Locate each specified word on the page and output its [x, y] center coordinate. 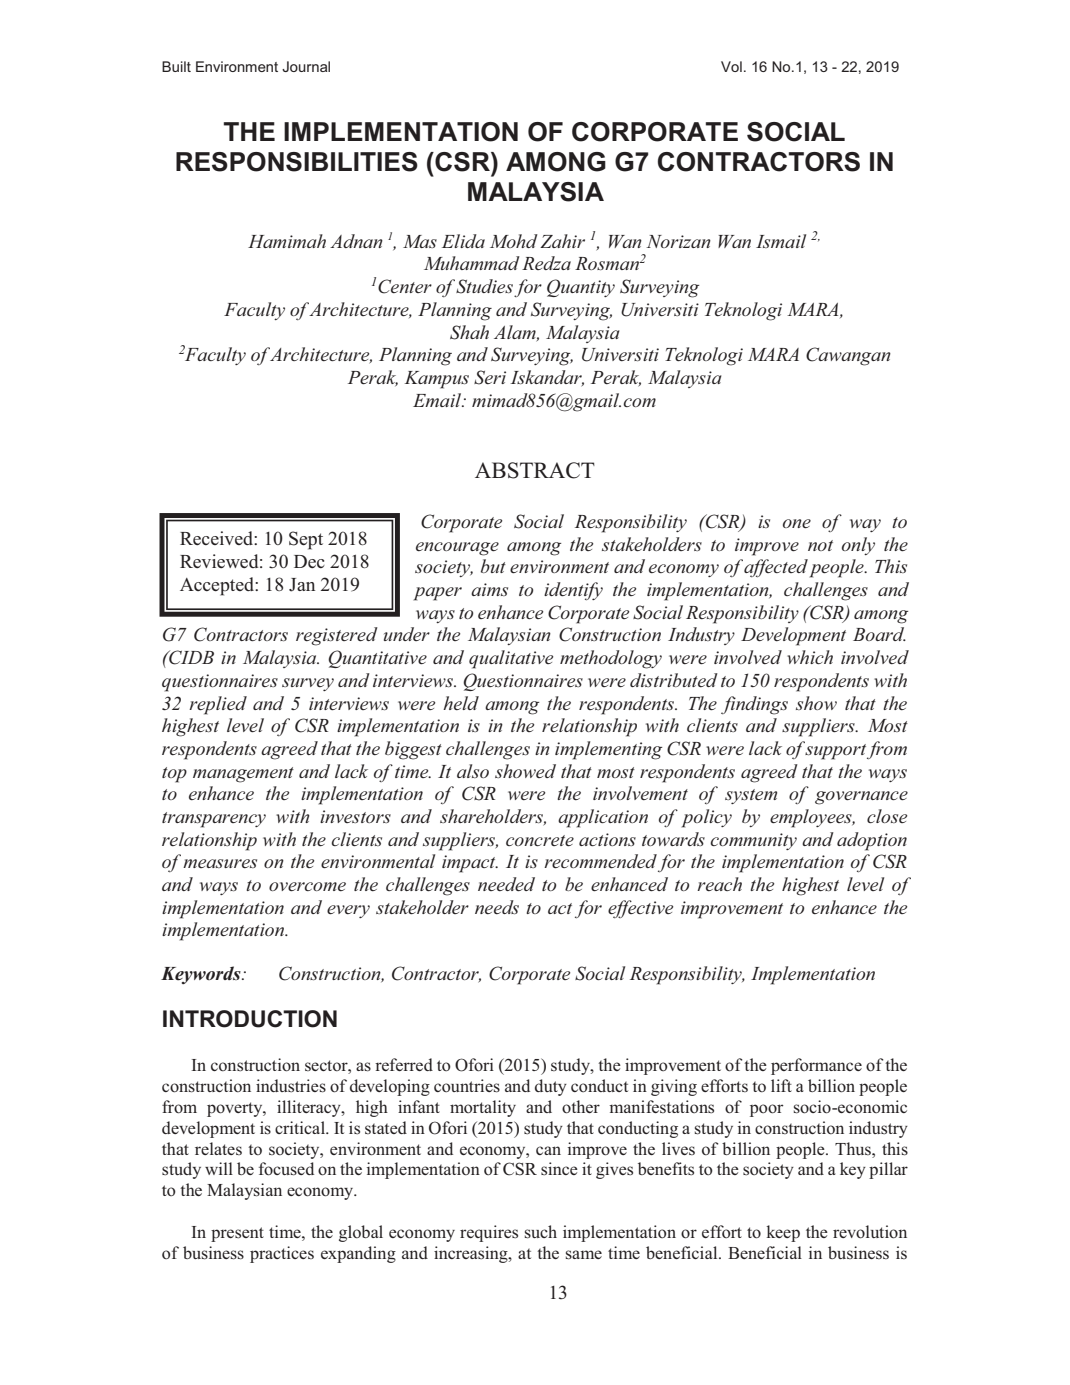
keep [783, 1233]
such [541, 1232]
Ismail [781, 241]
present [237, 1234]
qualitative [511, 659]
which [810, 657]
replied [218, 705]
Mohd [514, 241]
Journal [306, 66]
